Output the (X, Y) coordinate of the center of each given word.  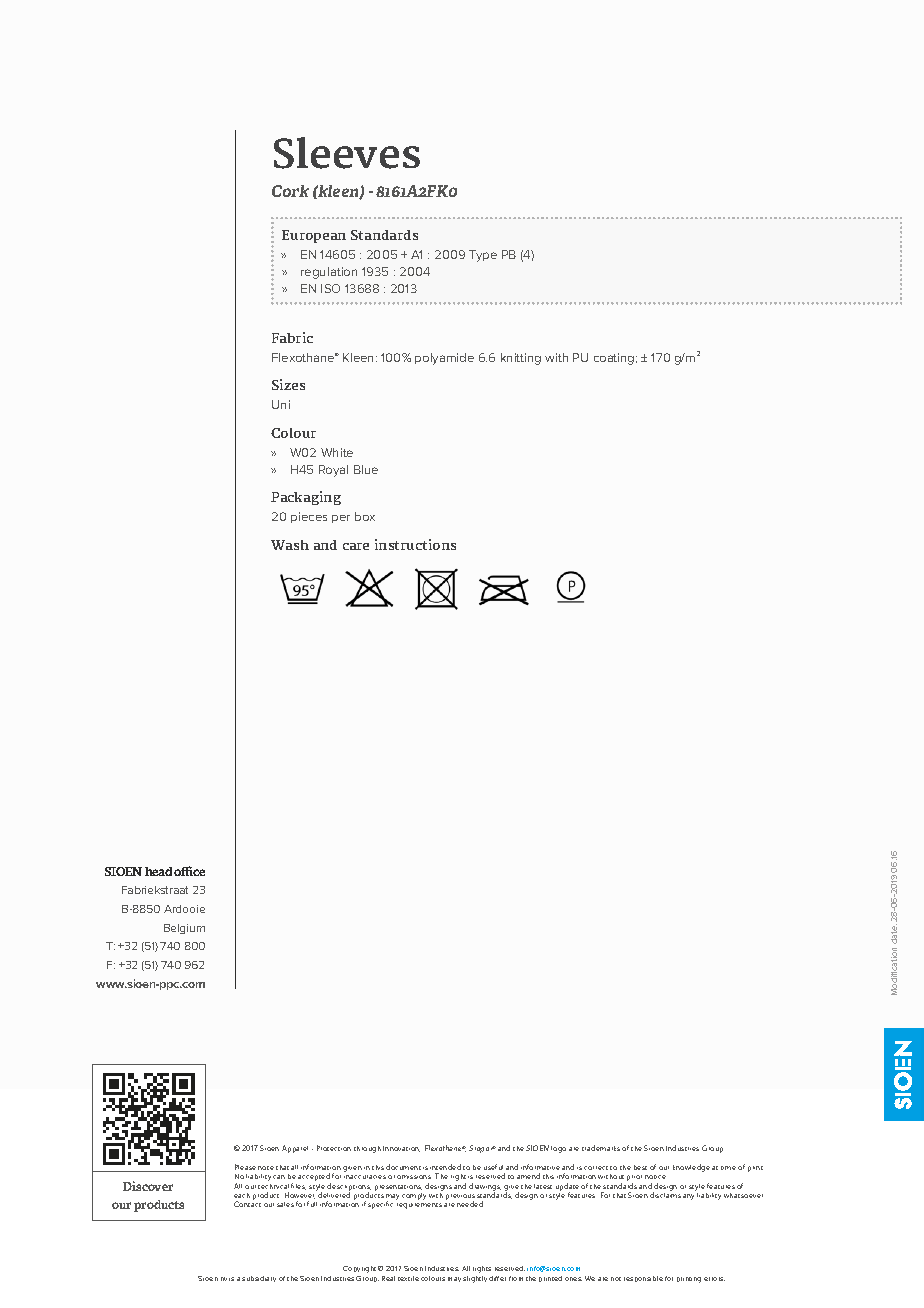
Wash (290, 545)
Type (483, 256)
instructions (415, 544)
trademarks (601, 1148)
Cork (290, 191)
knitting (521, 359)
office (189, 871)
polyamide (444, 359)
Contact (247, 1204)
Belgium (184, 929)
